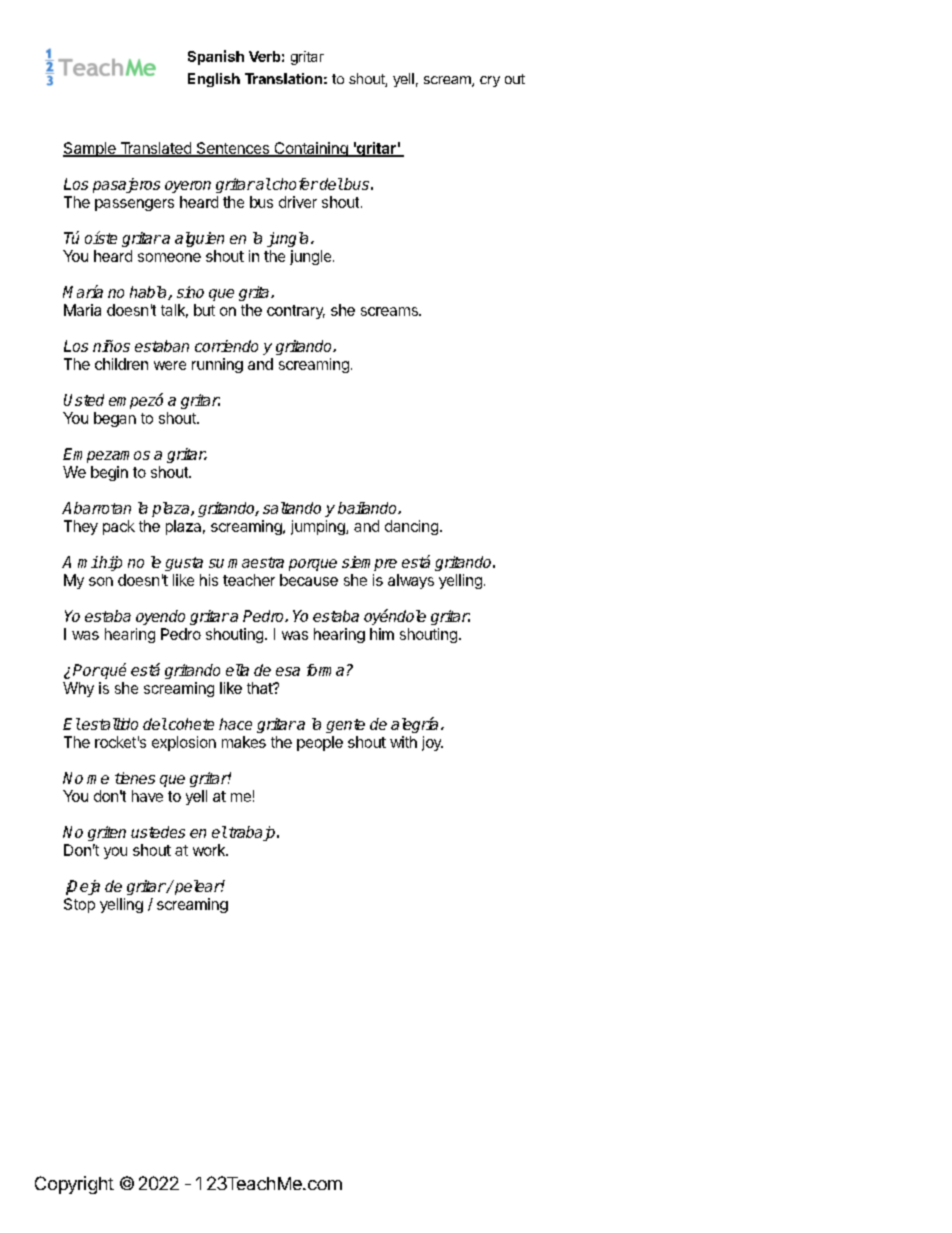  Describe the element at coordinates (210, 850) in the page. I see `work` at that location.
